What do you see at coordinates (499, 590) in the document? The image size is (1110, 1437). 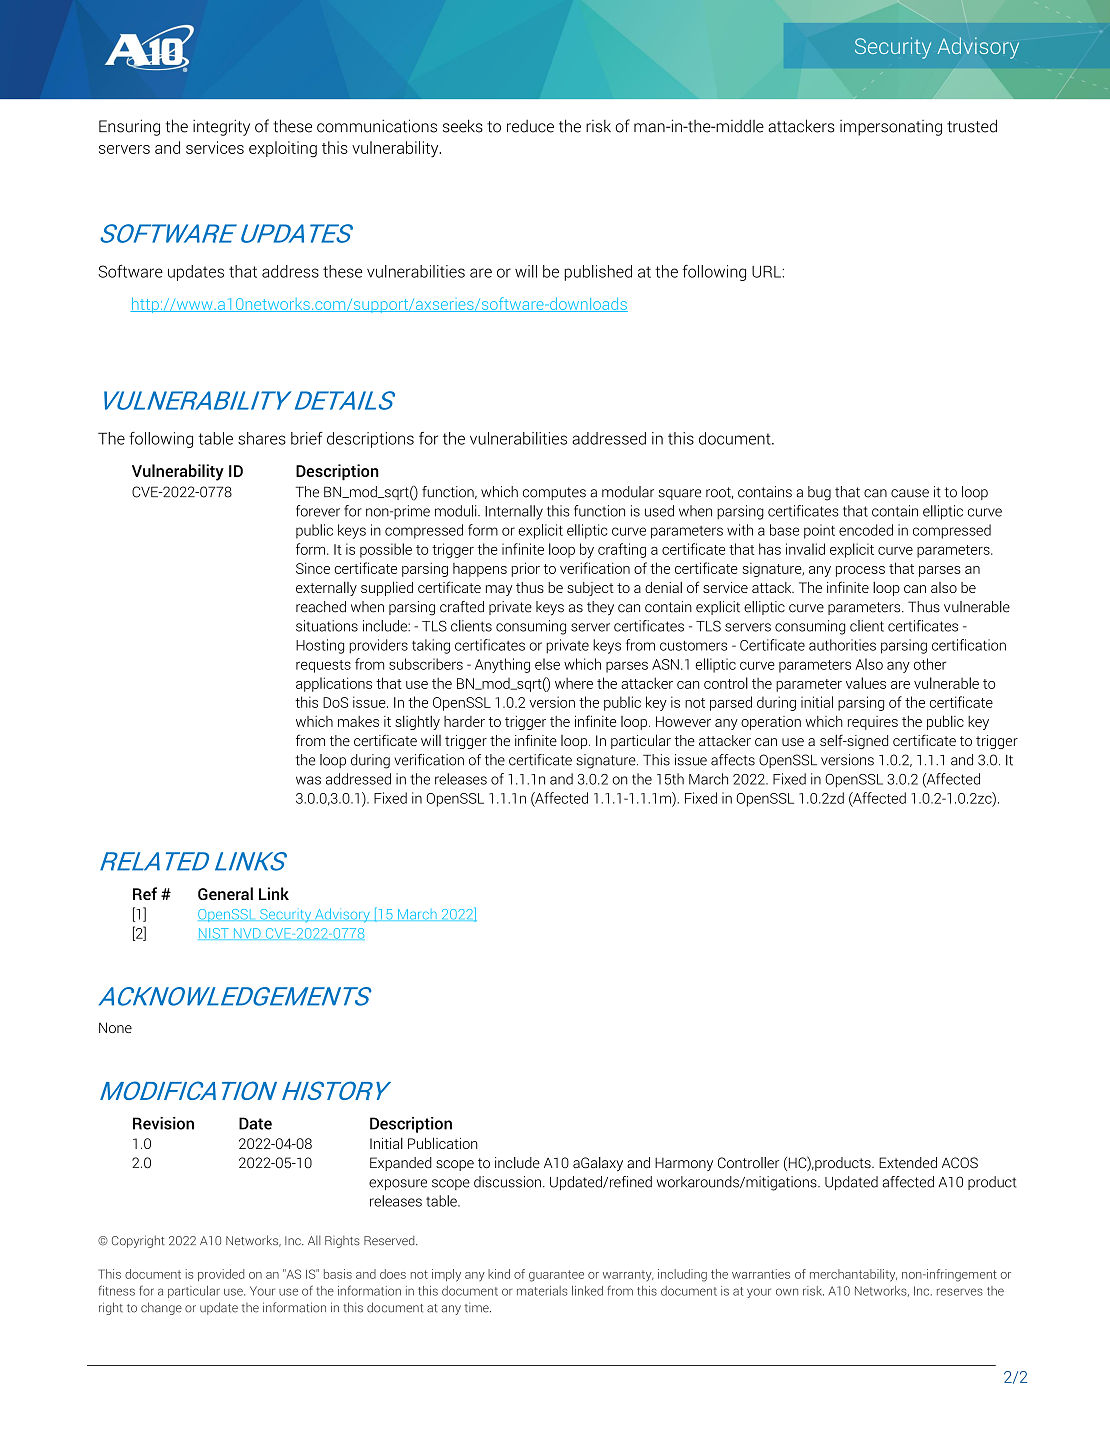 I see `may` at bounding box center [499, 590].
